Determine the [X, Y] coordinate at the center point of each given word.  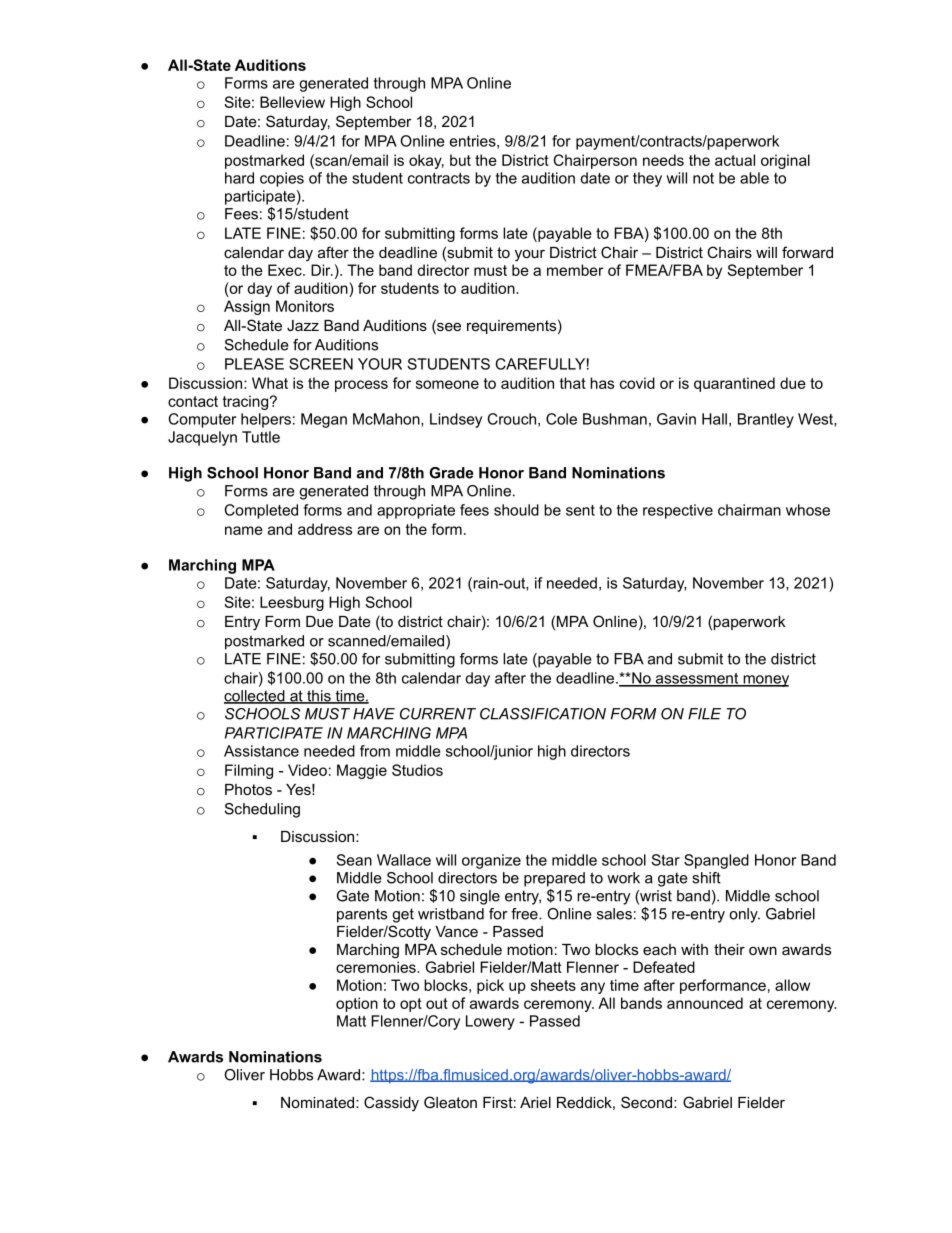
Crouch [512, 419]
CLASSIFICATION [543, 714]
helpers [266, 420]
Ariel [535, 1102]
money [765, 681]
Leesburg [292, 603]
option [357, 1004]
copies [282, 179]
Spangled [716, 861]
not [703, 178]
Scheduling [262, 810]
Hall [714, 419]
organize [491, 861]
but [460, 160]
